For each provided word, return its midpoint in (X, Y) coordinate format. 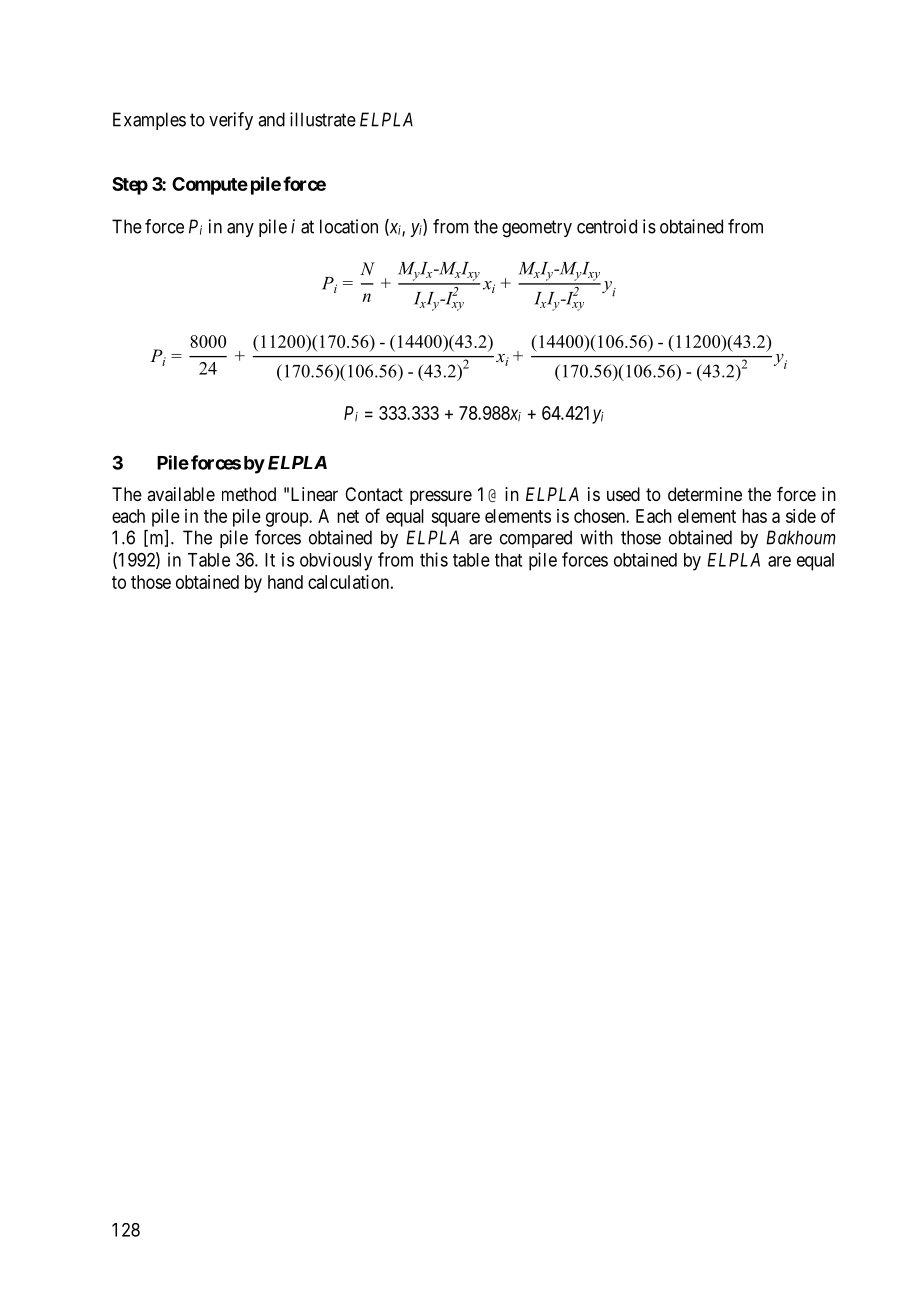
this (434, 559)
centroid (607, 226)
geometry (537, 229)
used (623, 494)
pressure (441, 497)
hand (285, 582)
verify (231, 121)
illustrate (323, 119)
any (240, 230)
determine (705, 494)
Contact (374, 494)
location (349, 226)
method (249, 494)
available (181, 494)
